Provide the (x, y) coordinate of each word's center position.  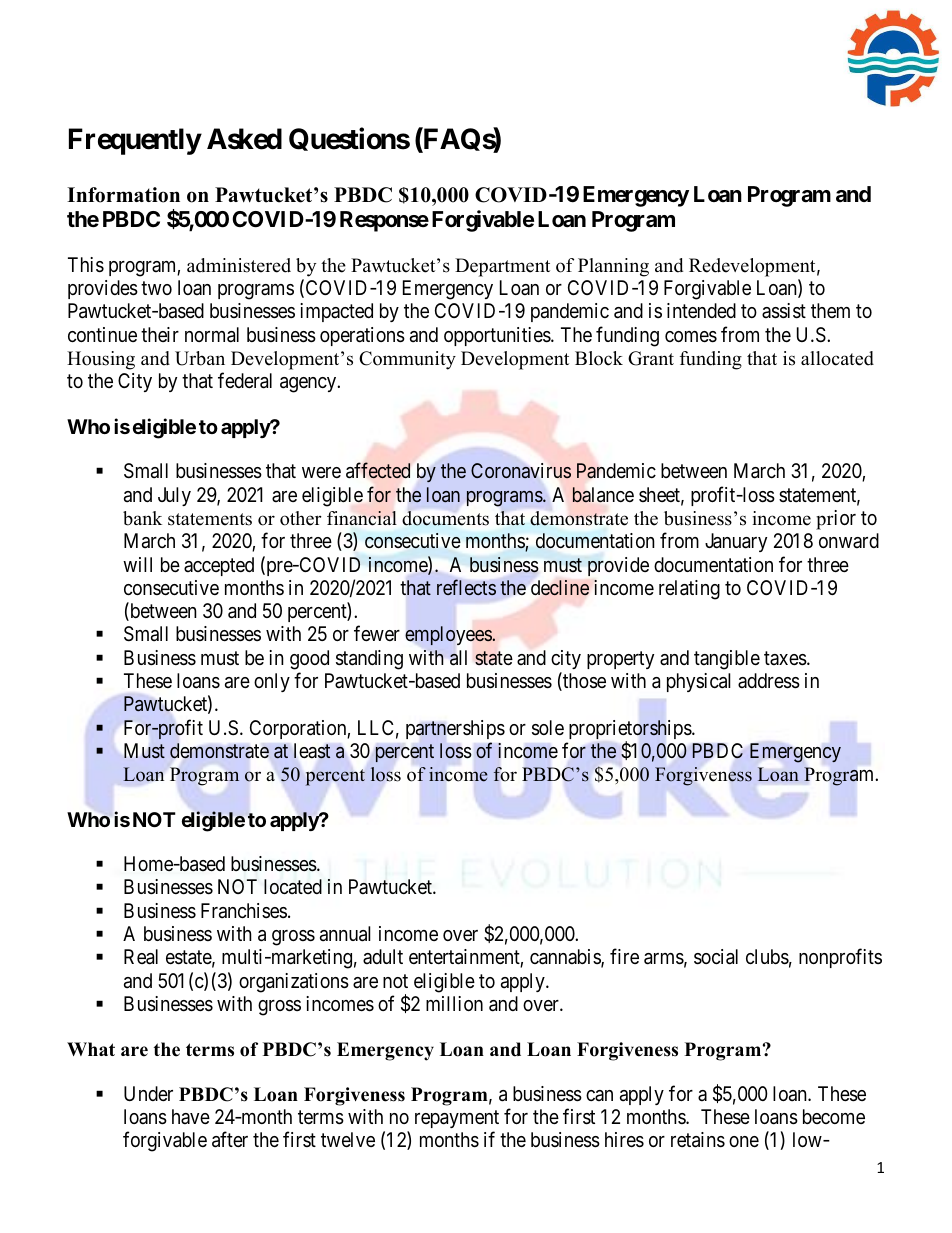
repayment (457, 1121)
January (736, 542)
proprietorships (631, 731)
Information (123, 195)
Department (502, 267)
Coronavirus (521, 470)
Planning (613, 267)
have (191, 1116)
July (174, 496)
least (312, 751)
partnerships (455, 729)
